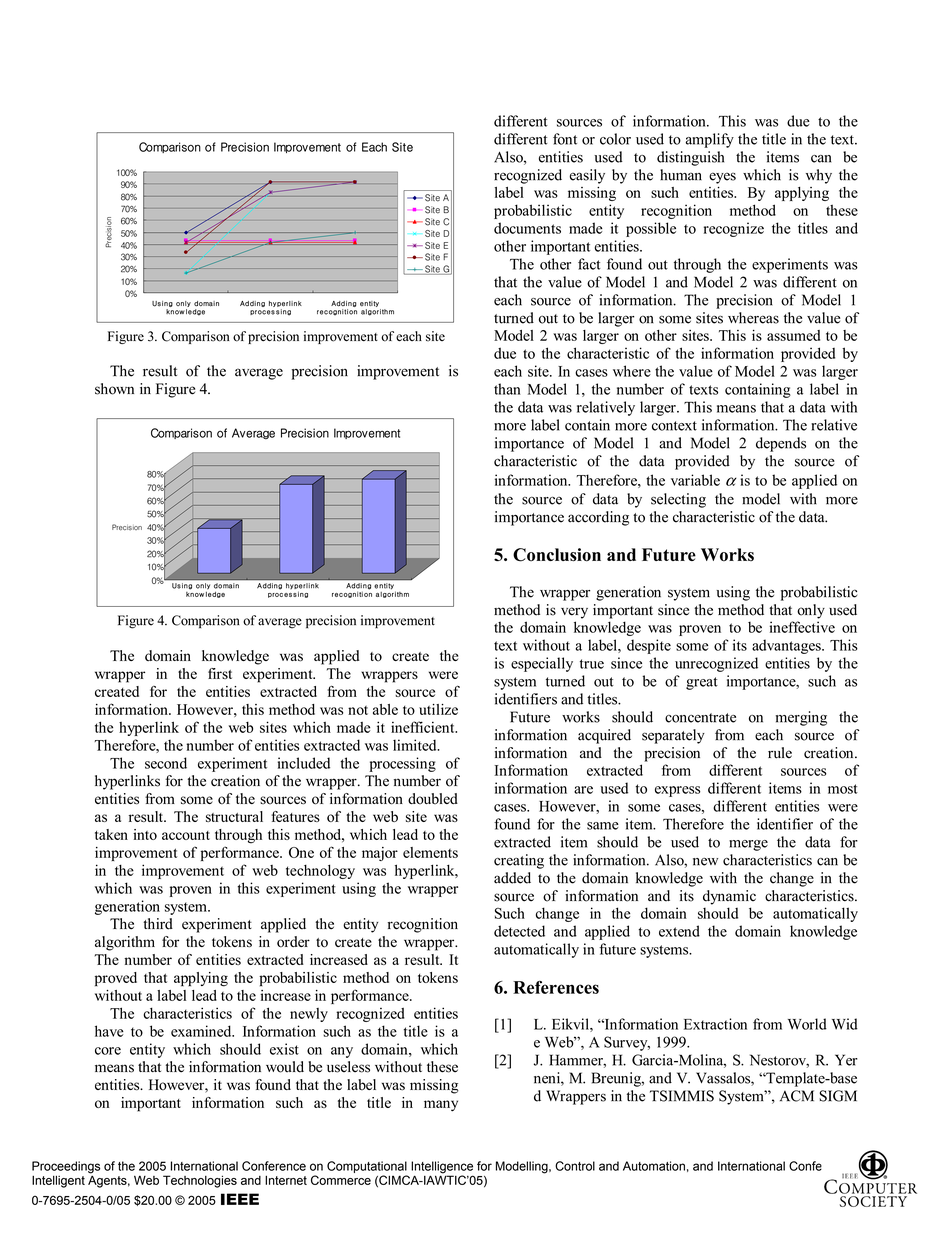  Describe the element at coordinates (527, 228) in the screenshot. I see `documents` at that location.
